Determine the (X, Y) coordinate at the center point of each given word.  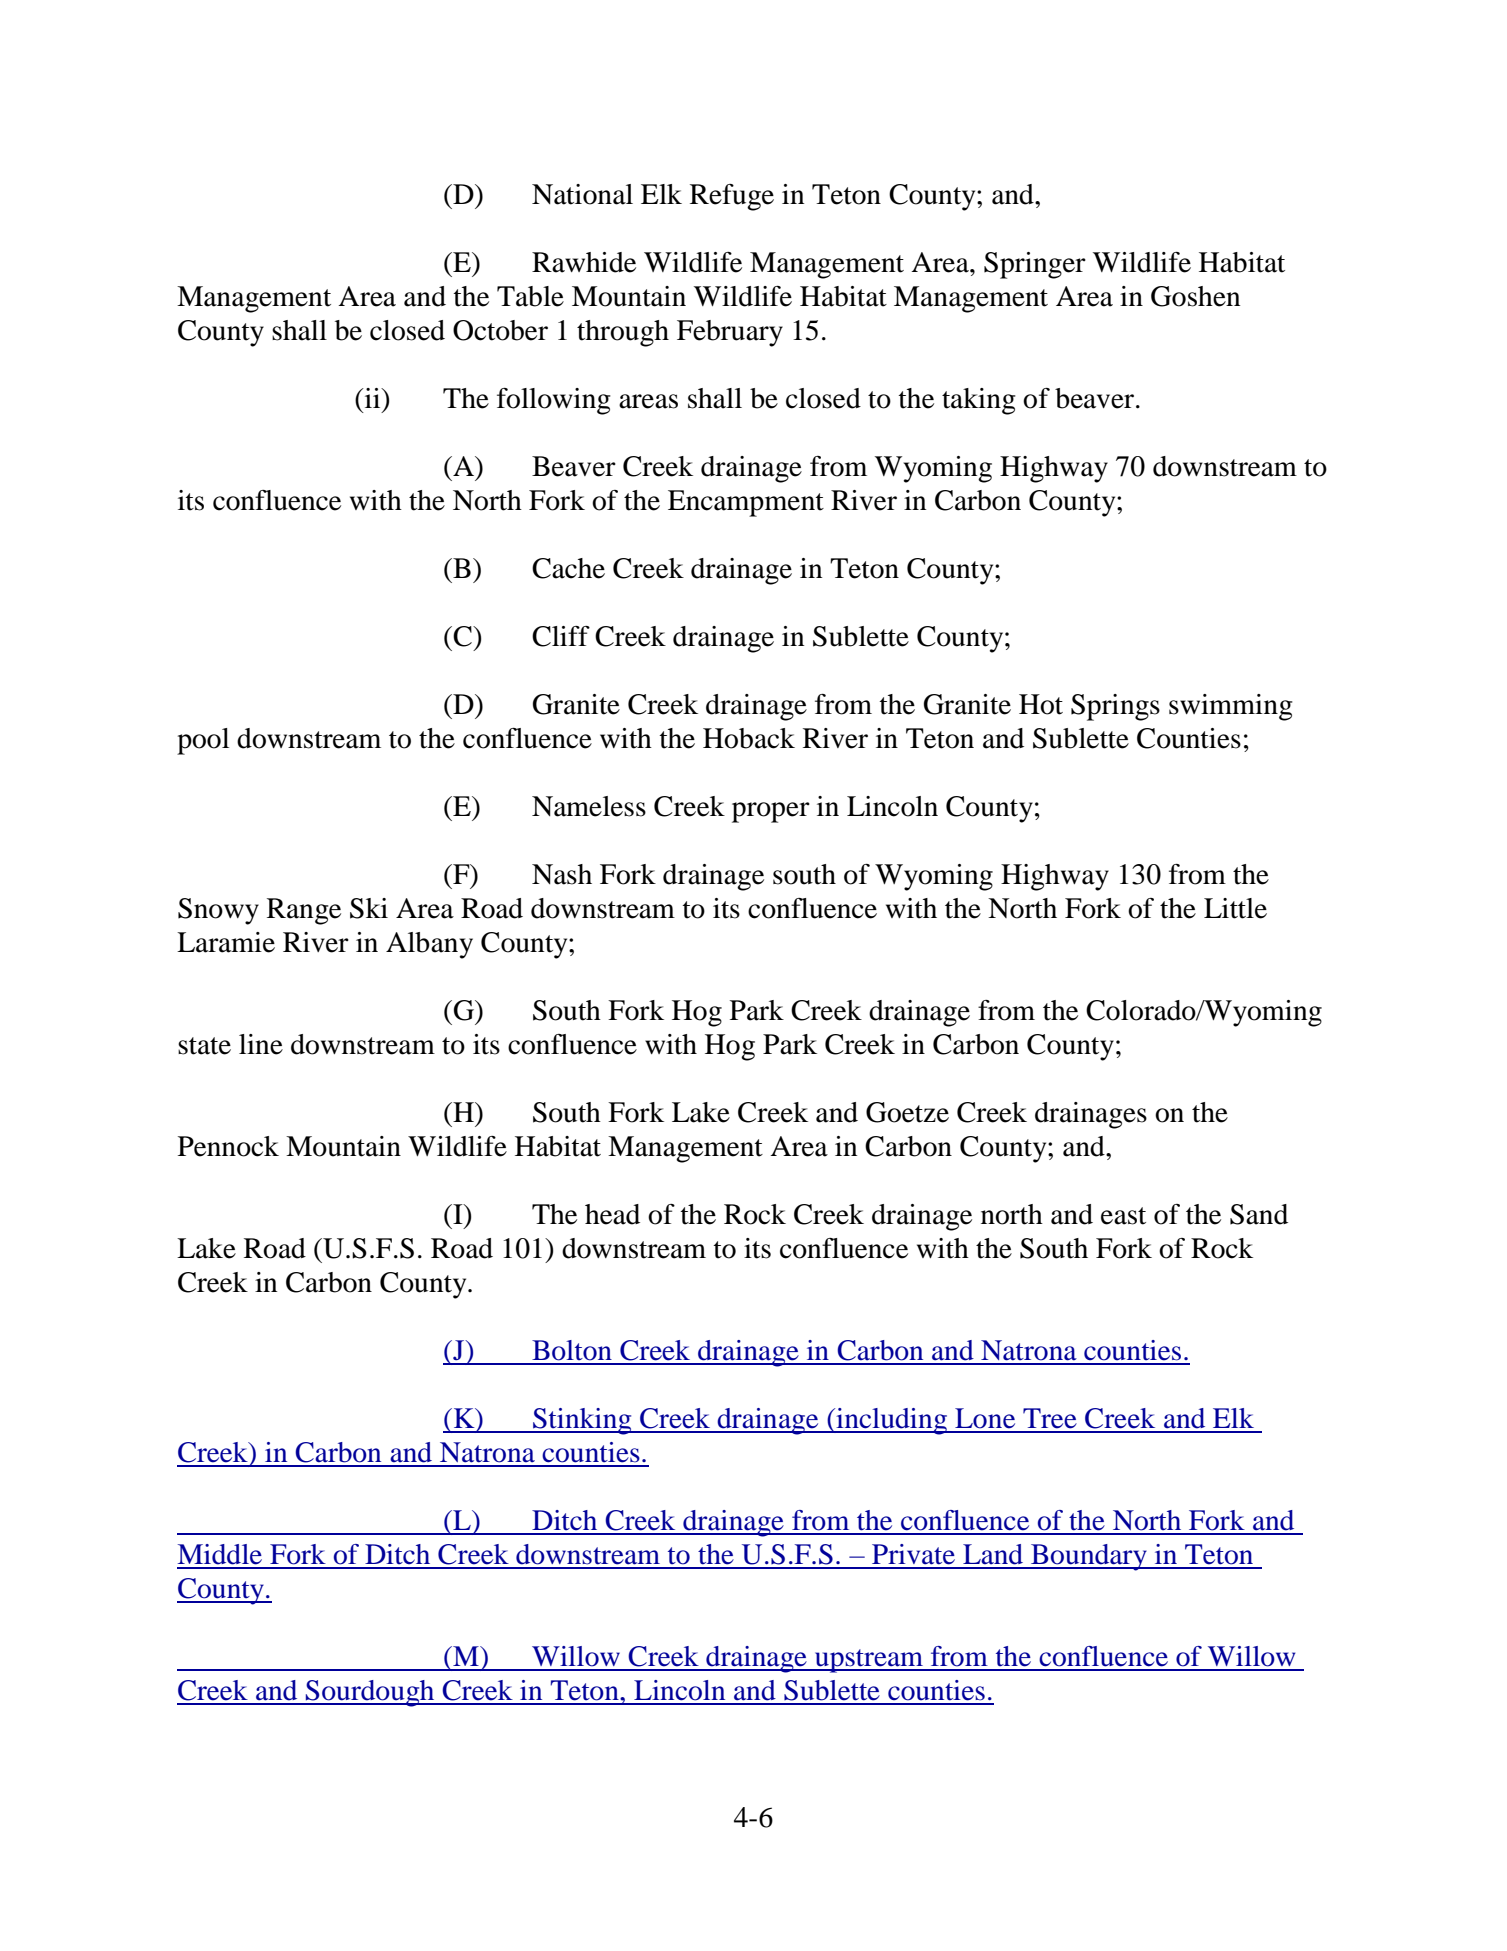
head (612, 1214)
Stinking (582, 1421)
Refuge (732, 197)
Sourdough (370, 1693)
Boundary (1089, 1557)
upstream (868, 1661)
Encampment (746, 503)
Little (1235, 908)
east (1123, 1216)
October (500, 330)
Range (304, 911)
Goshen (1195, 296)
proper (771, 812)
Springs (1115, 707)
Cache (568, 568)
